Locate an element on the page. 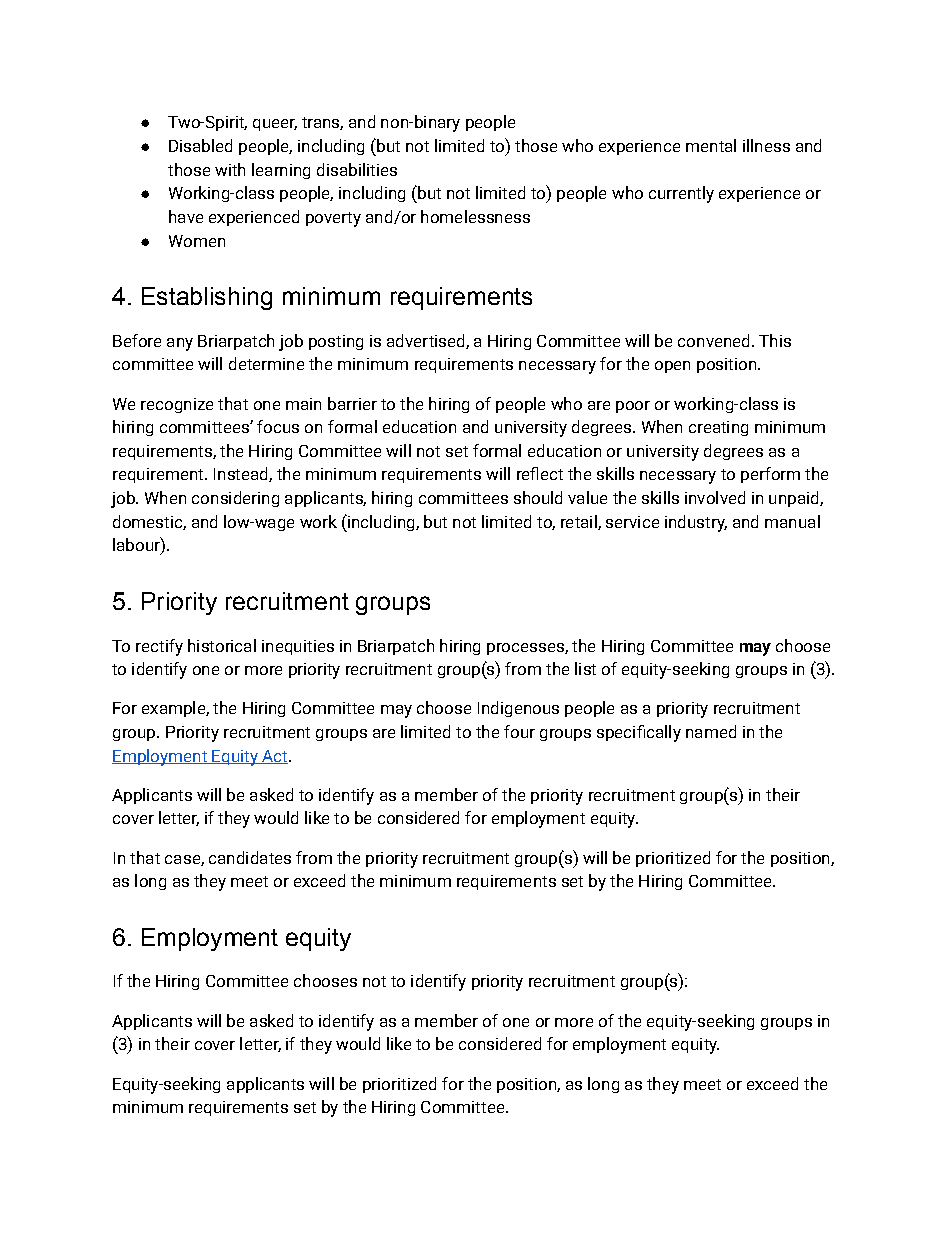 The width and height of the image is (952, 1233). advertised is located at coordinates (427, 341).
